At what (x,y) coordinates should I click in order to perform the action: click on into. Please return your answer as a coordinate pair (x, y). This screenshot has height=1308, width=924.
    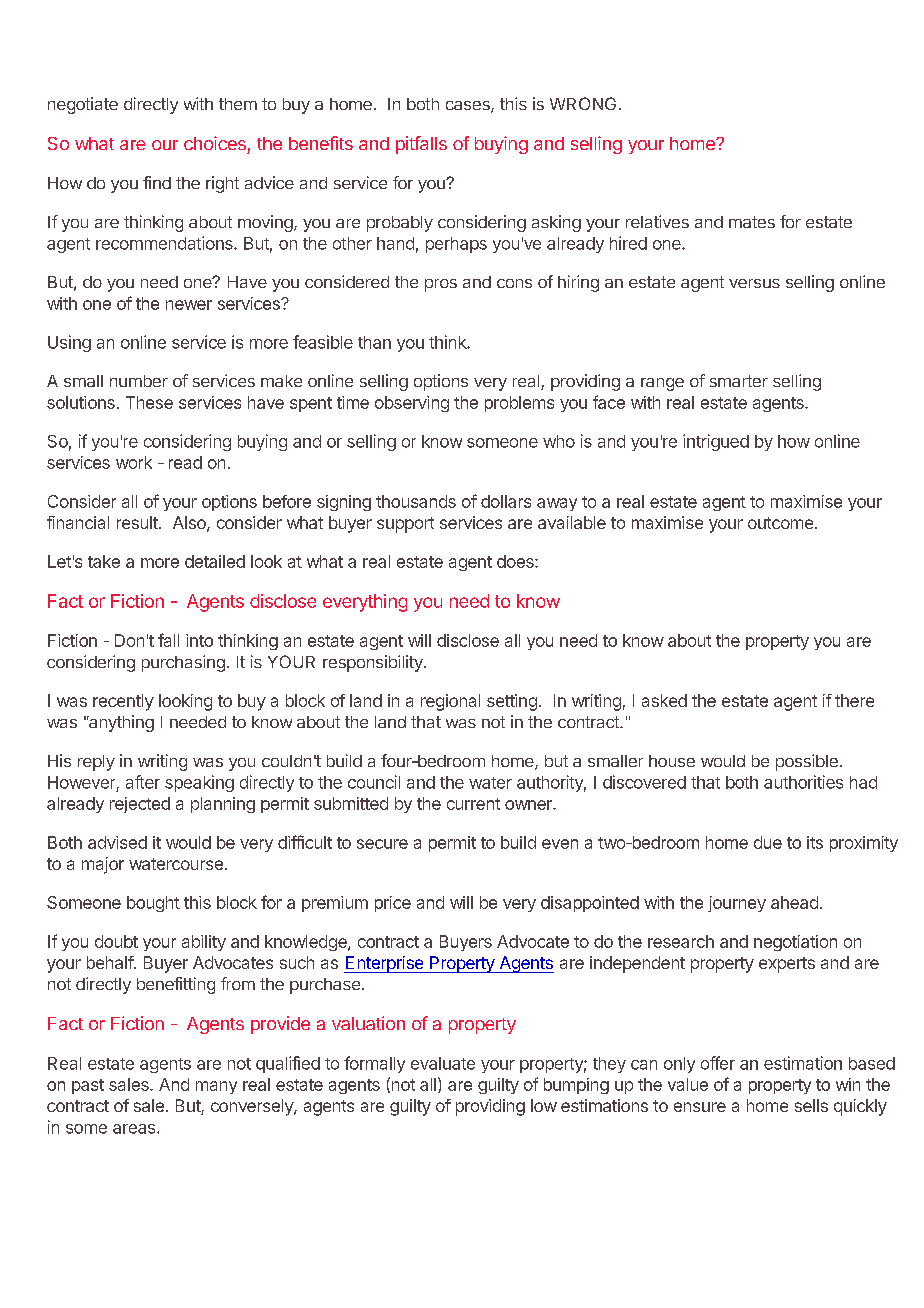
    Looking at the image, I should click on (199, 640).
